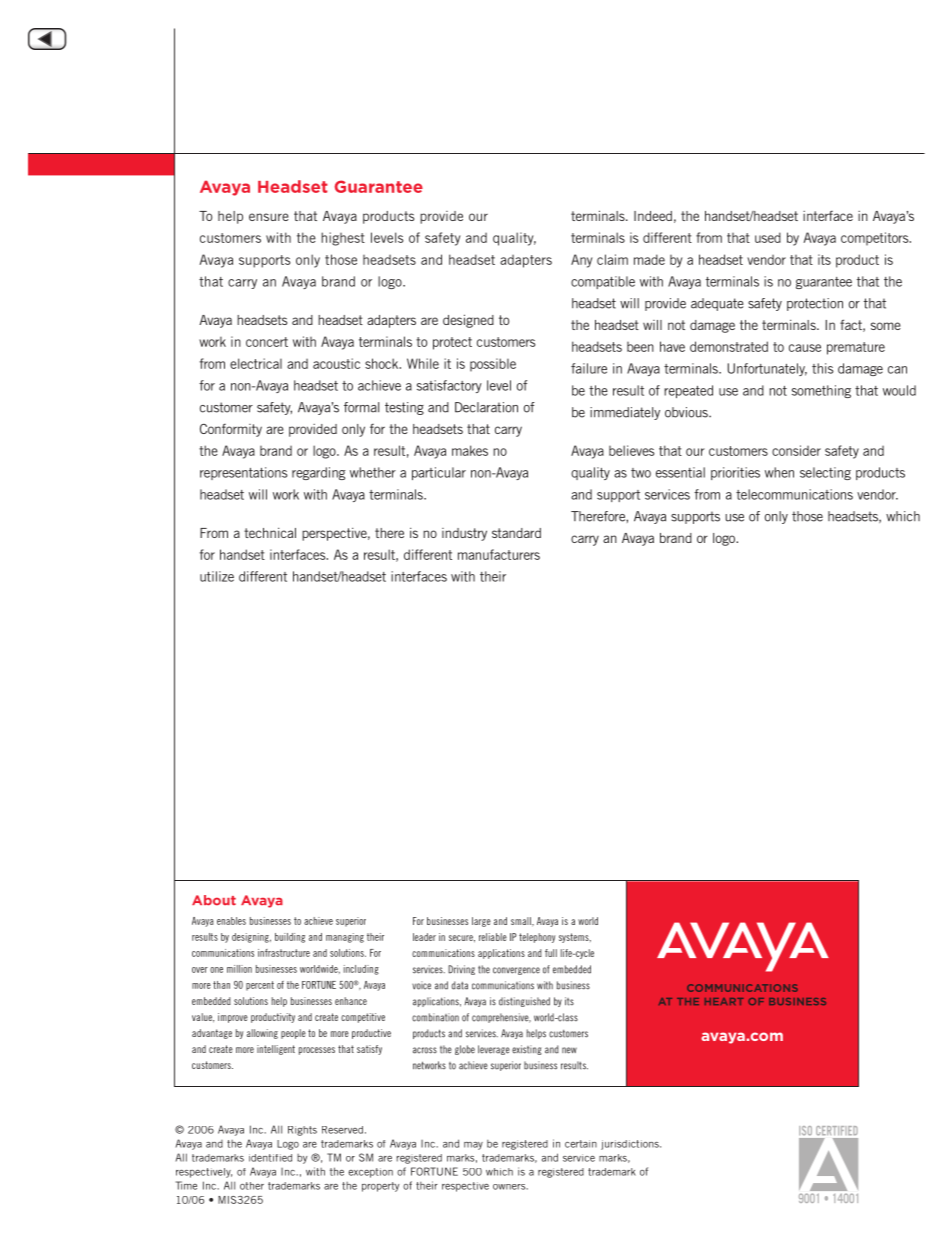  I want to click on Any, so click(581, 261).
